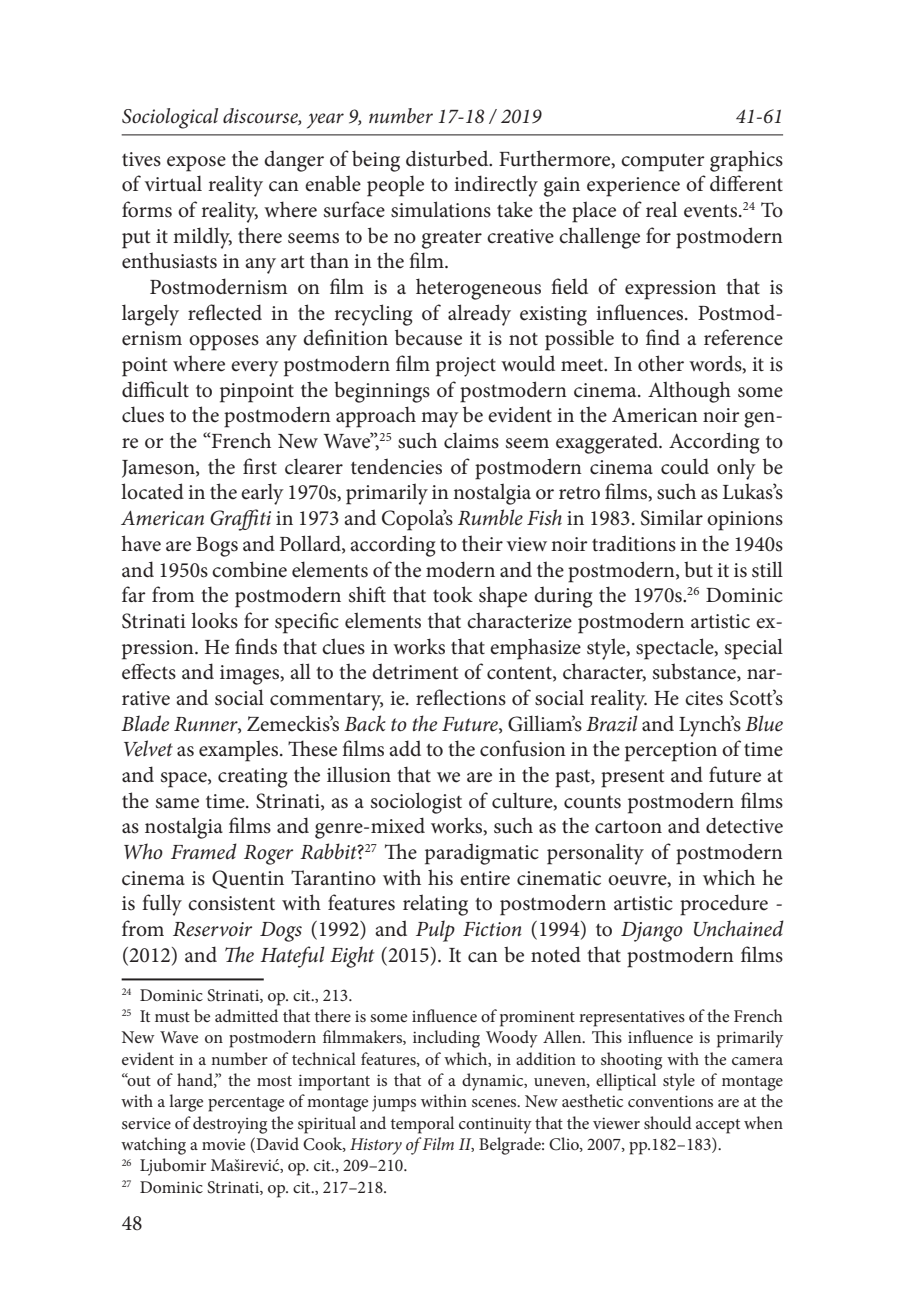  I want to click on expose, so click(196, 164).
